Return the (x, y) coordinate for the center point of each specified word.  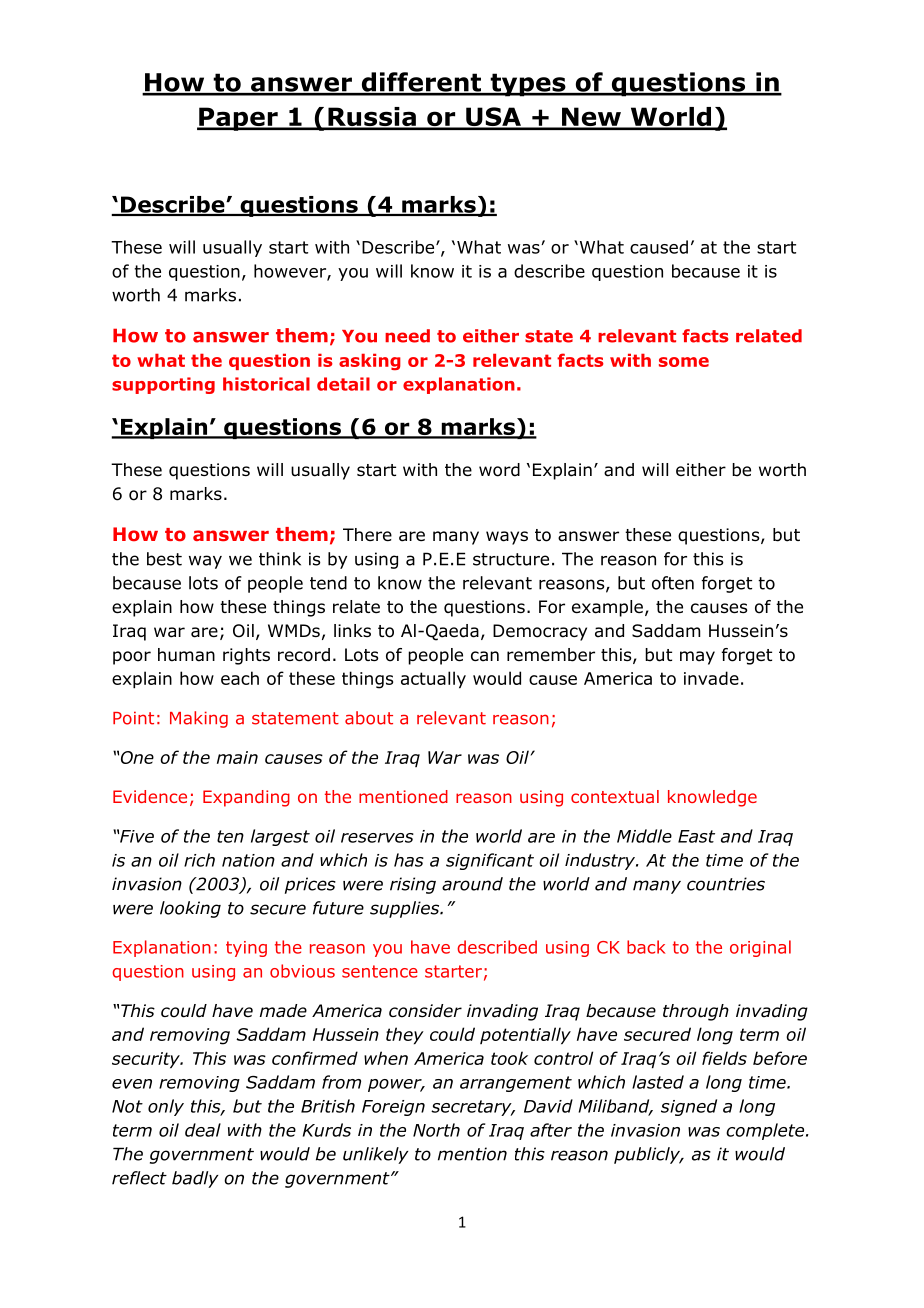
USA (493, 118)
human (186, 655)
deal (203, 1130)
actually (433, 680)
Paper (238, 119)
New (591, 118)
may (697, 658)
